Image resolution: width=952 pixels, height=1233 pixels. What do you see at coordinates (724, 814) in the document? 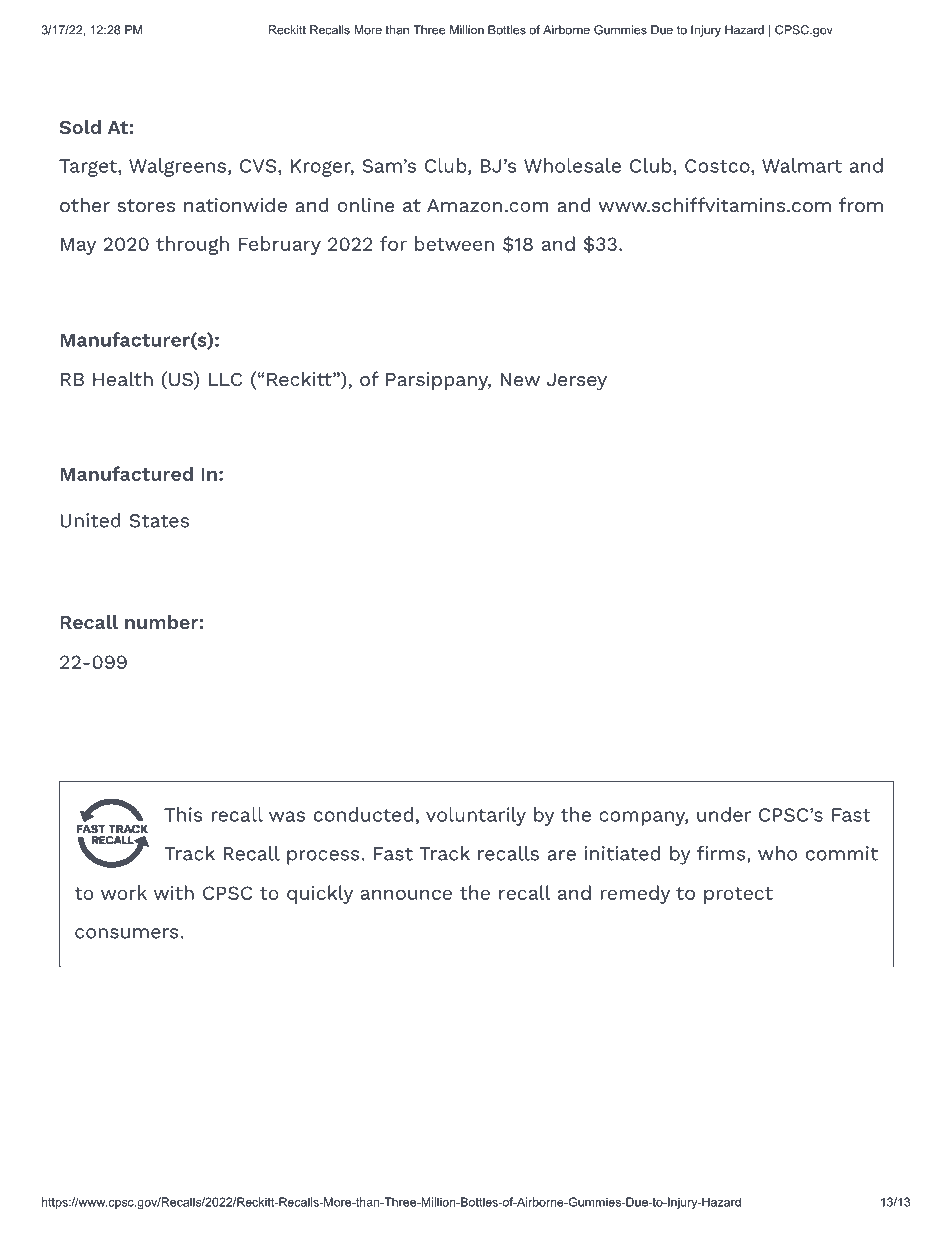
I see `under` at bounding box center [724, 814].
